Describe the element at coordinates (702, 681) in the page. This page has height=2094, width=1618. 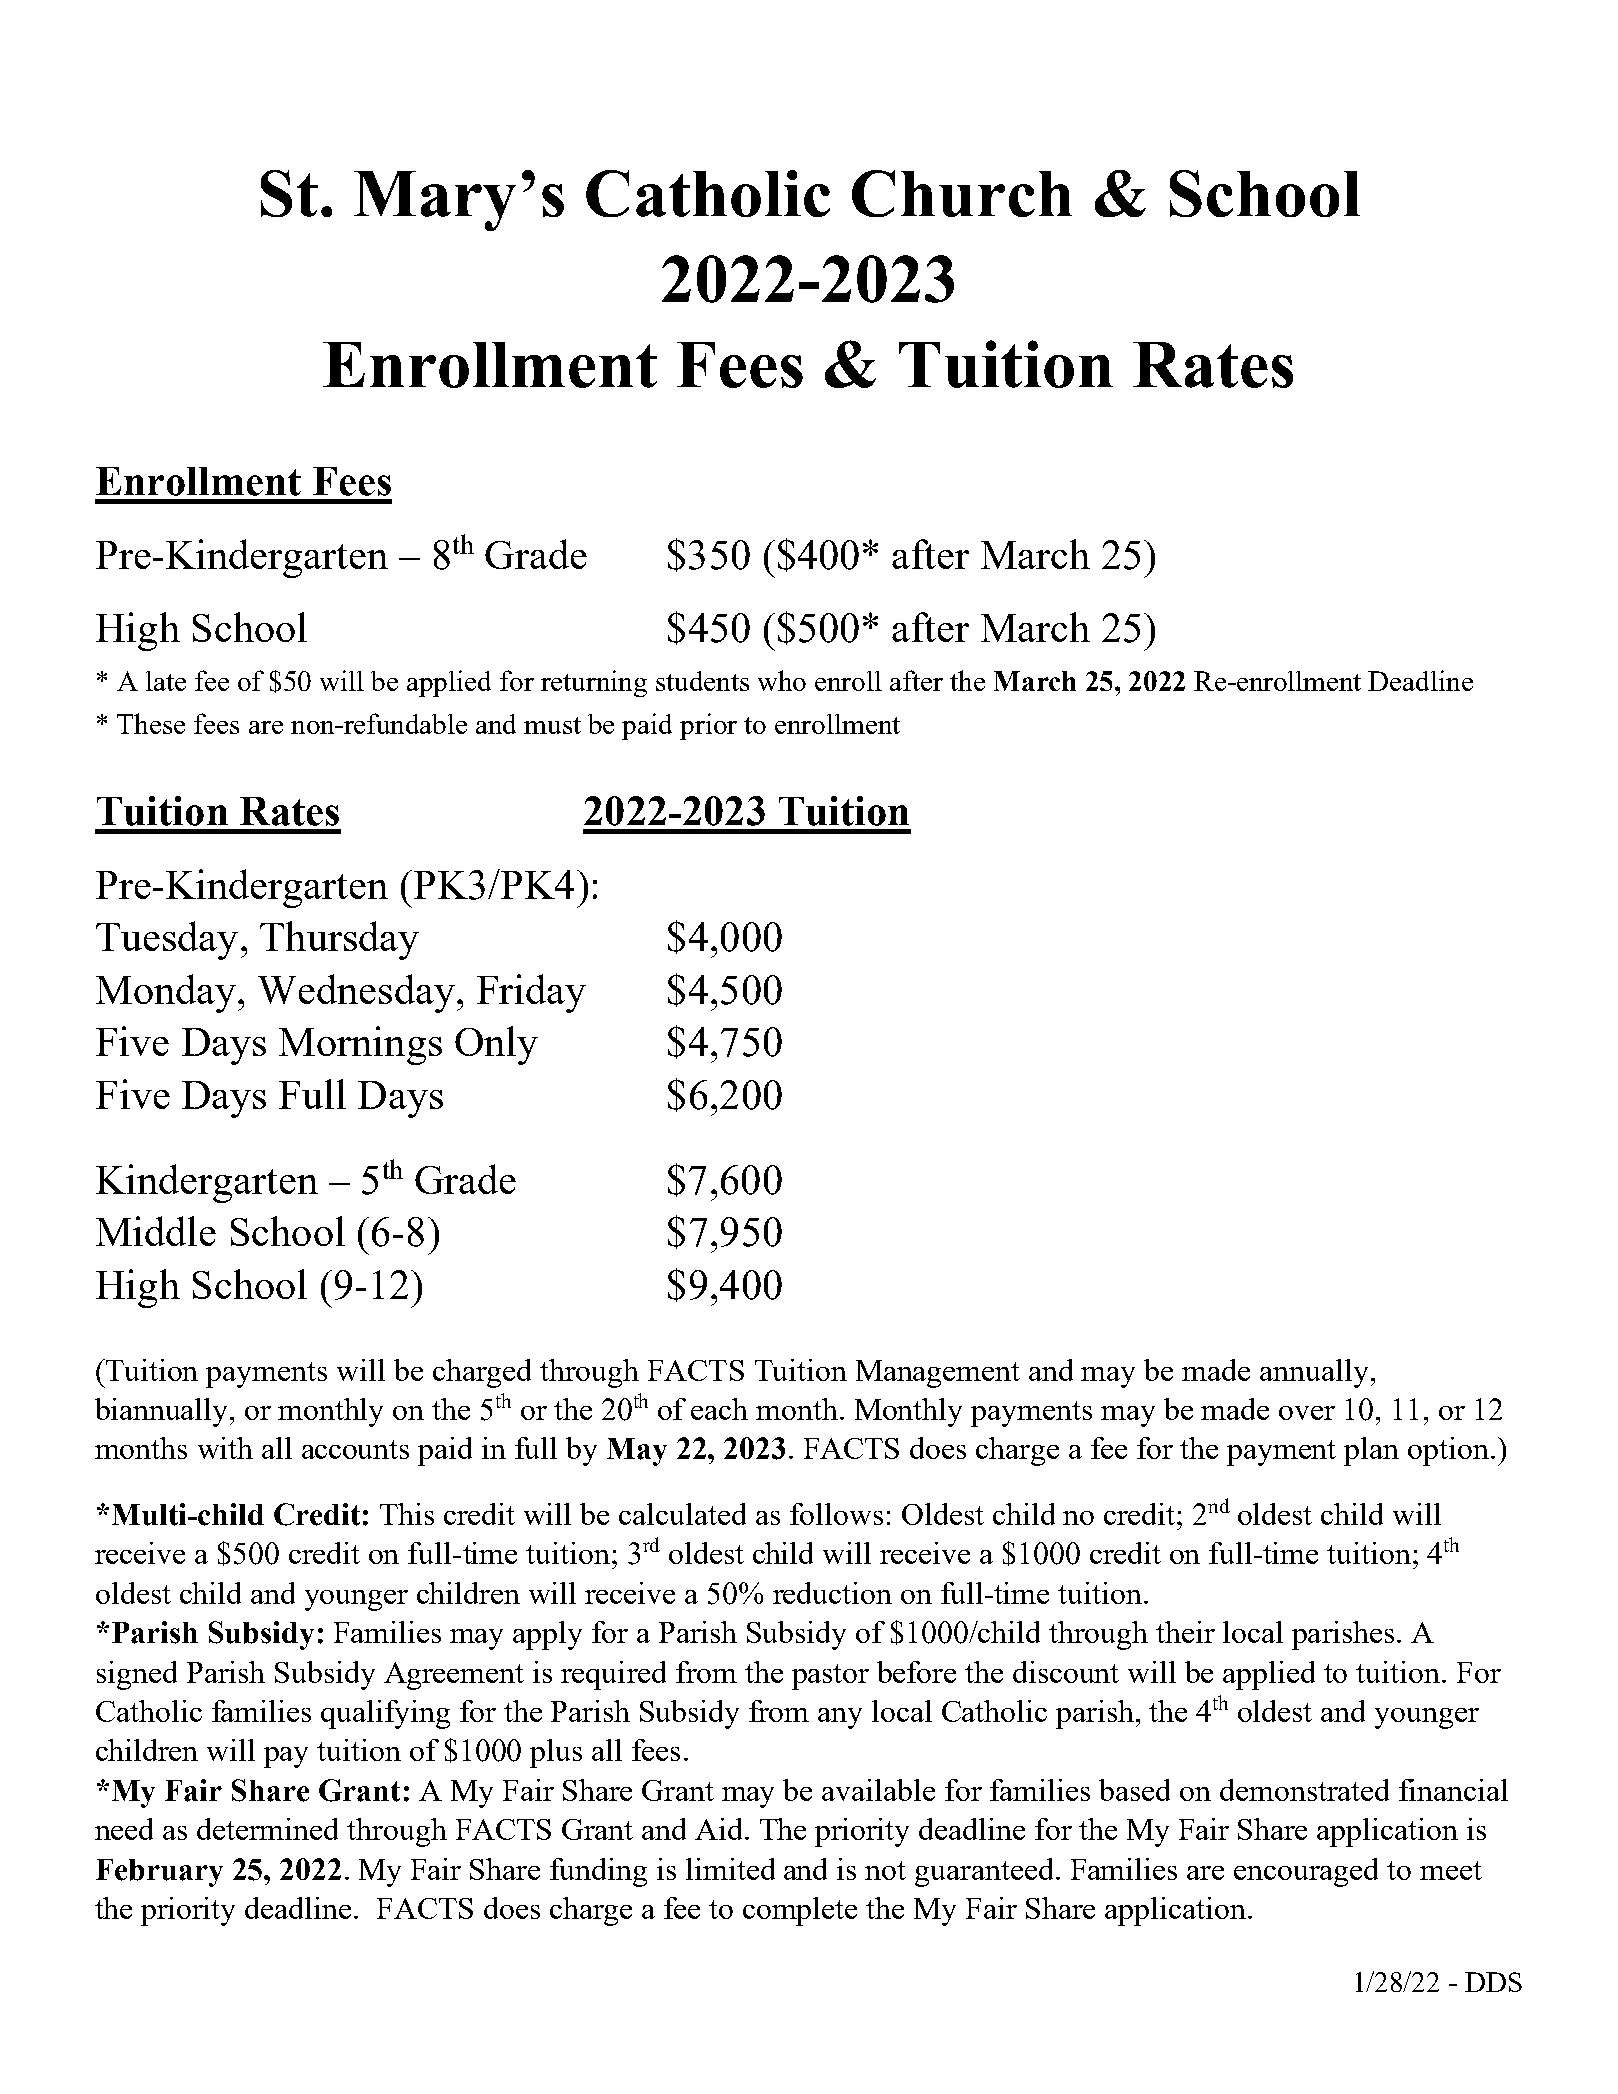
I see `students` at that location.
